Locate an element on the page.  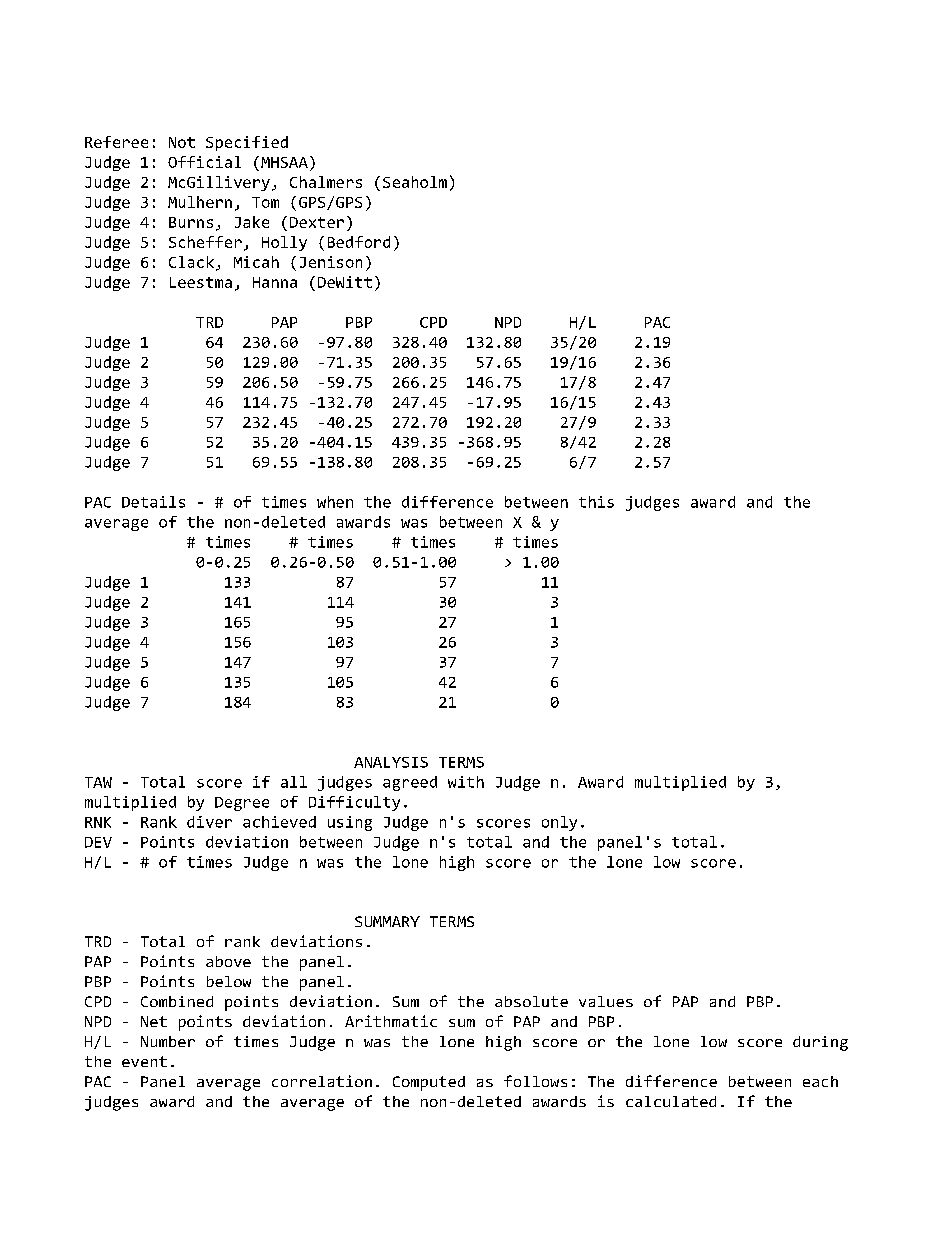
Official is located at coordinates (204, 162).
